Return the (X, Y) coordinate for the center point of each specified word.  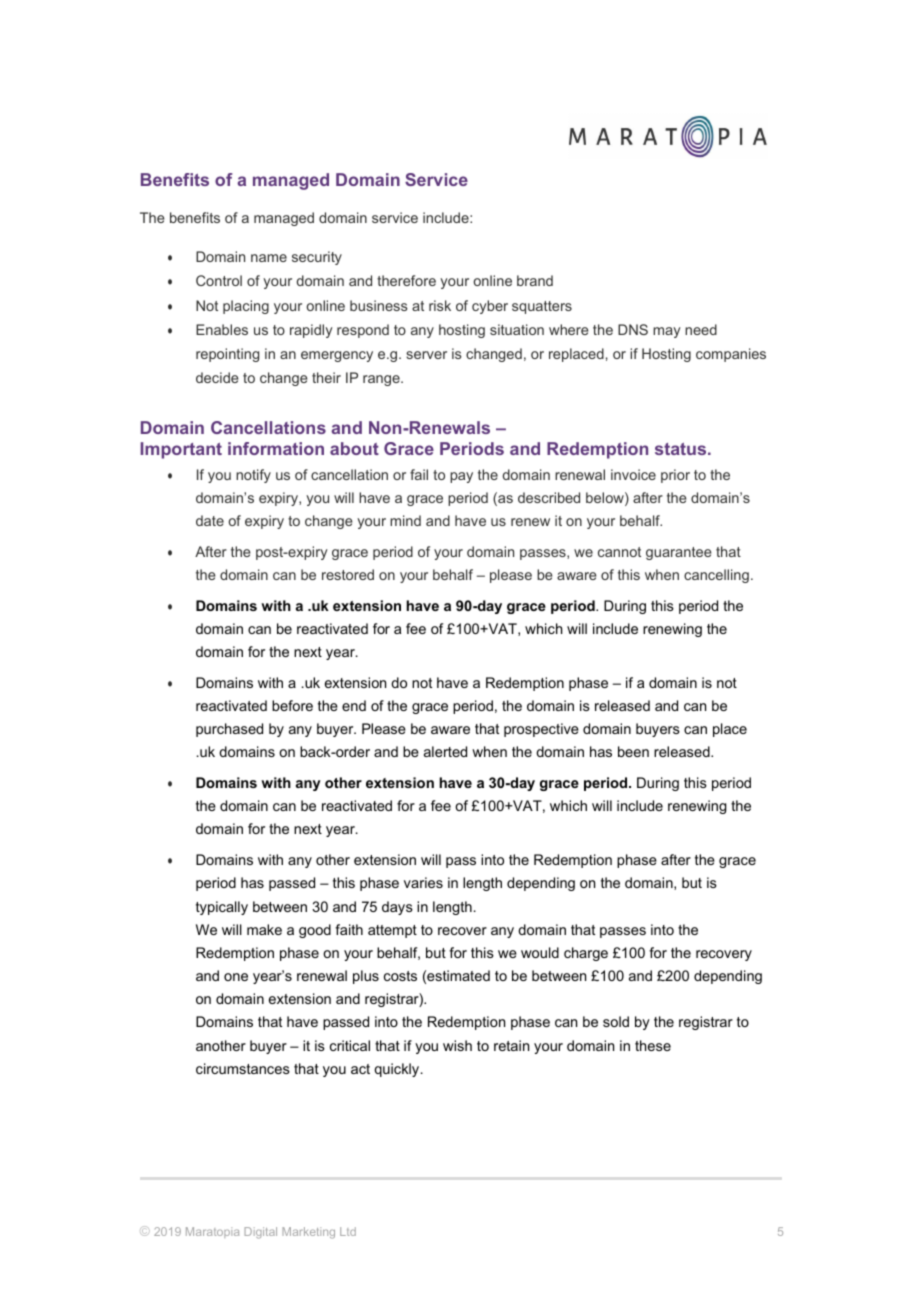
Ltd (348, 1231)
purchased (229, 730)
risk (440, 305)
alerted (445, 751)
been (633, 751)
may (667, 332)
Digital (260, 1233)
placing (246, 307)
